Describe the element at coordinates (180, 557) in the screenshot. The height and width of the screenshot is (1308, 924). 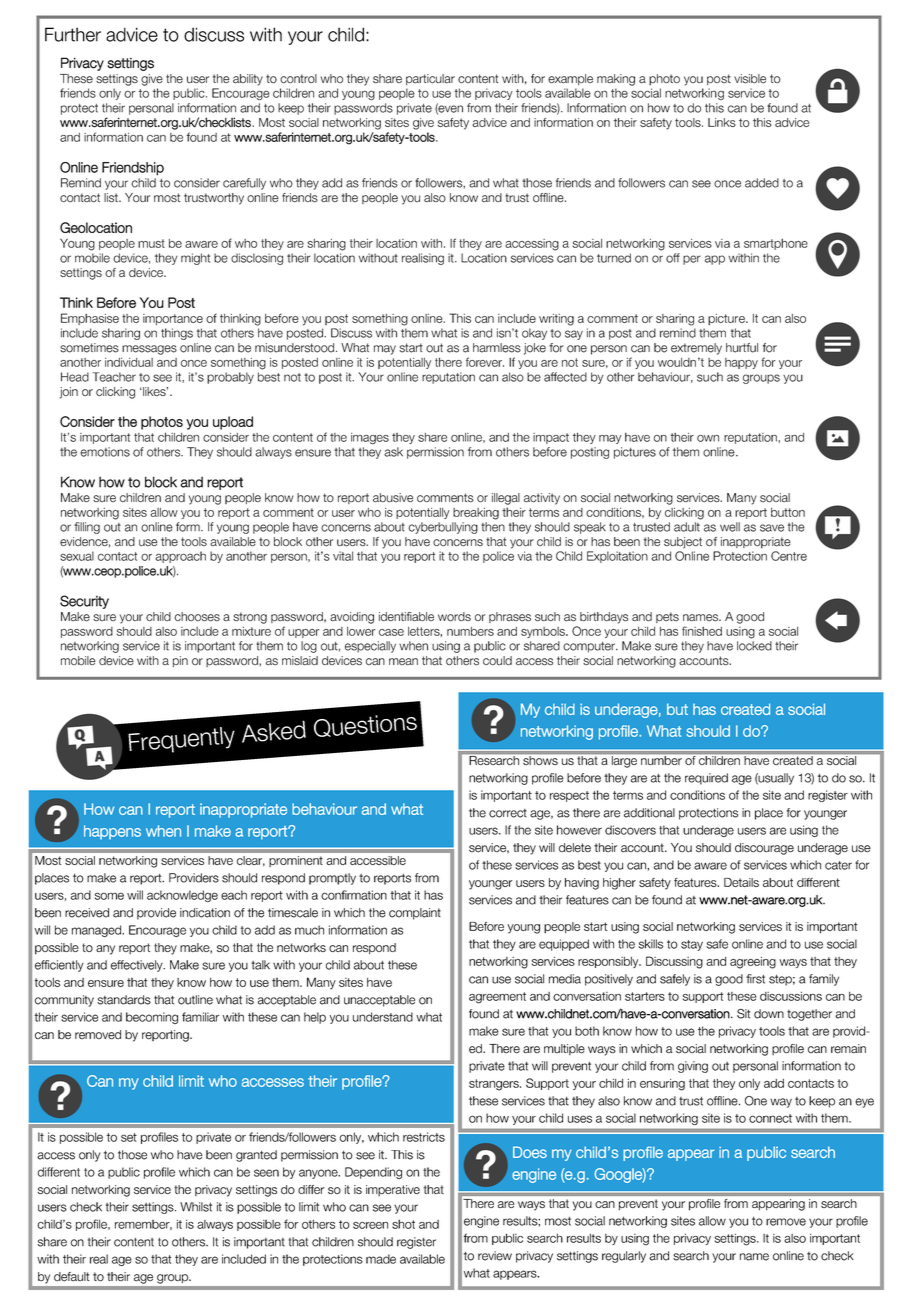
I see `approach` at that location.
